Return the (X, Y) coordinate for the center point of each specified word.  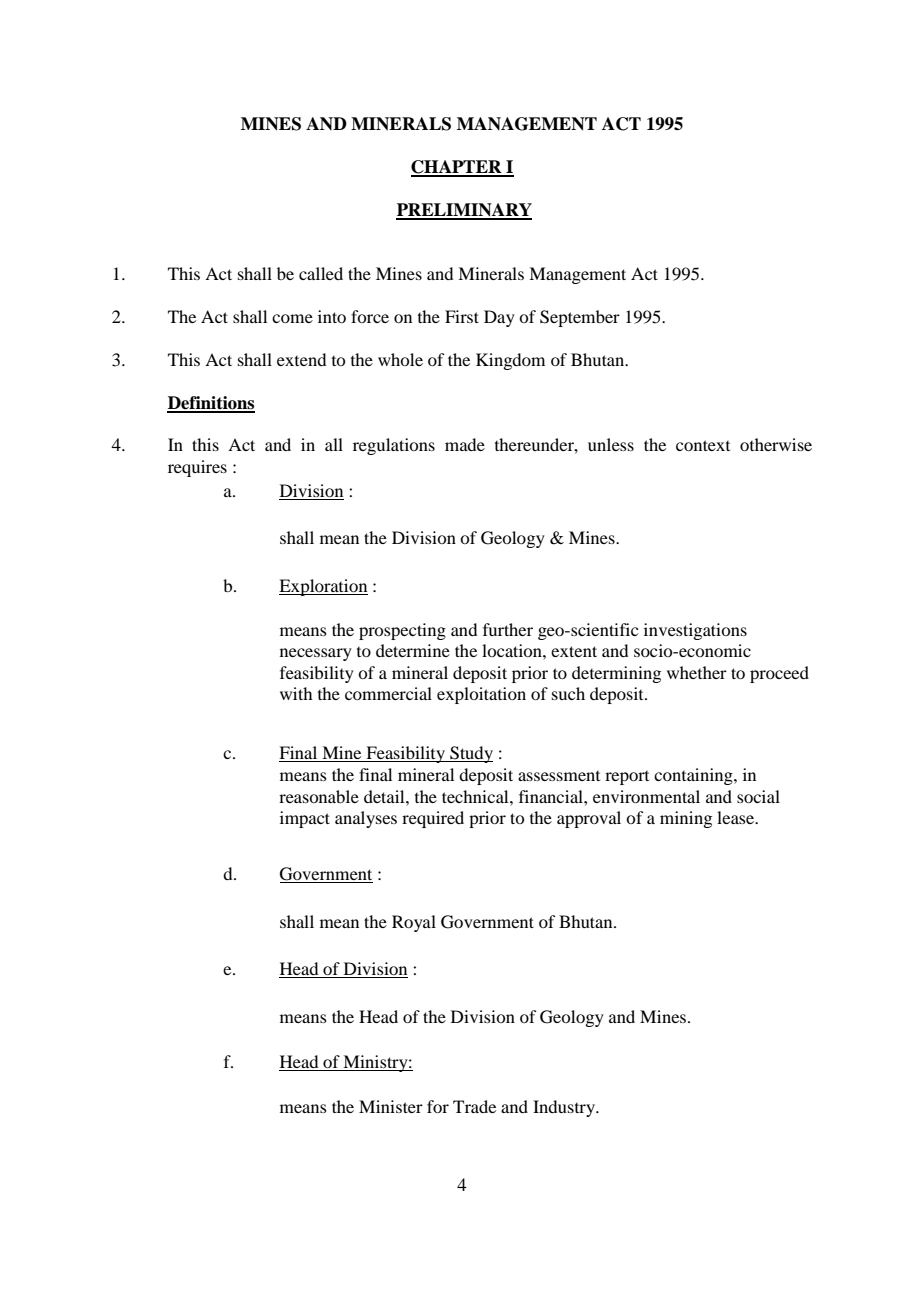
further (508, 629)
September (580, 318)
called (321, 273)
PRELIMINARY (464, 211)
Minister (391, 1106)
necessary (316, 654)
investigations (695, 631)
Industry (565, 1108)
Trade (474, 1106)
